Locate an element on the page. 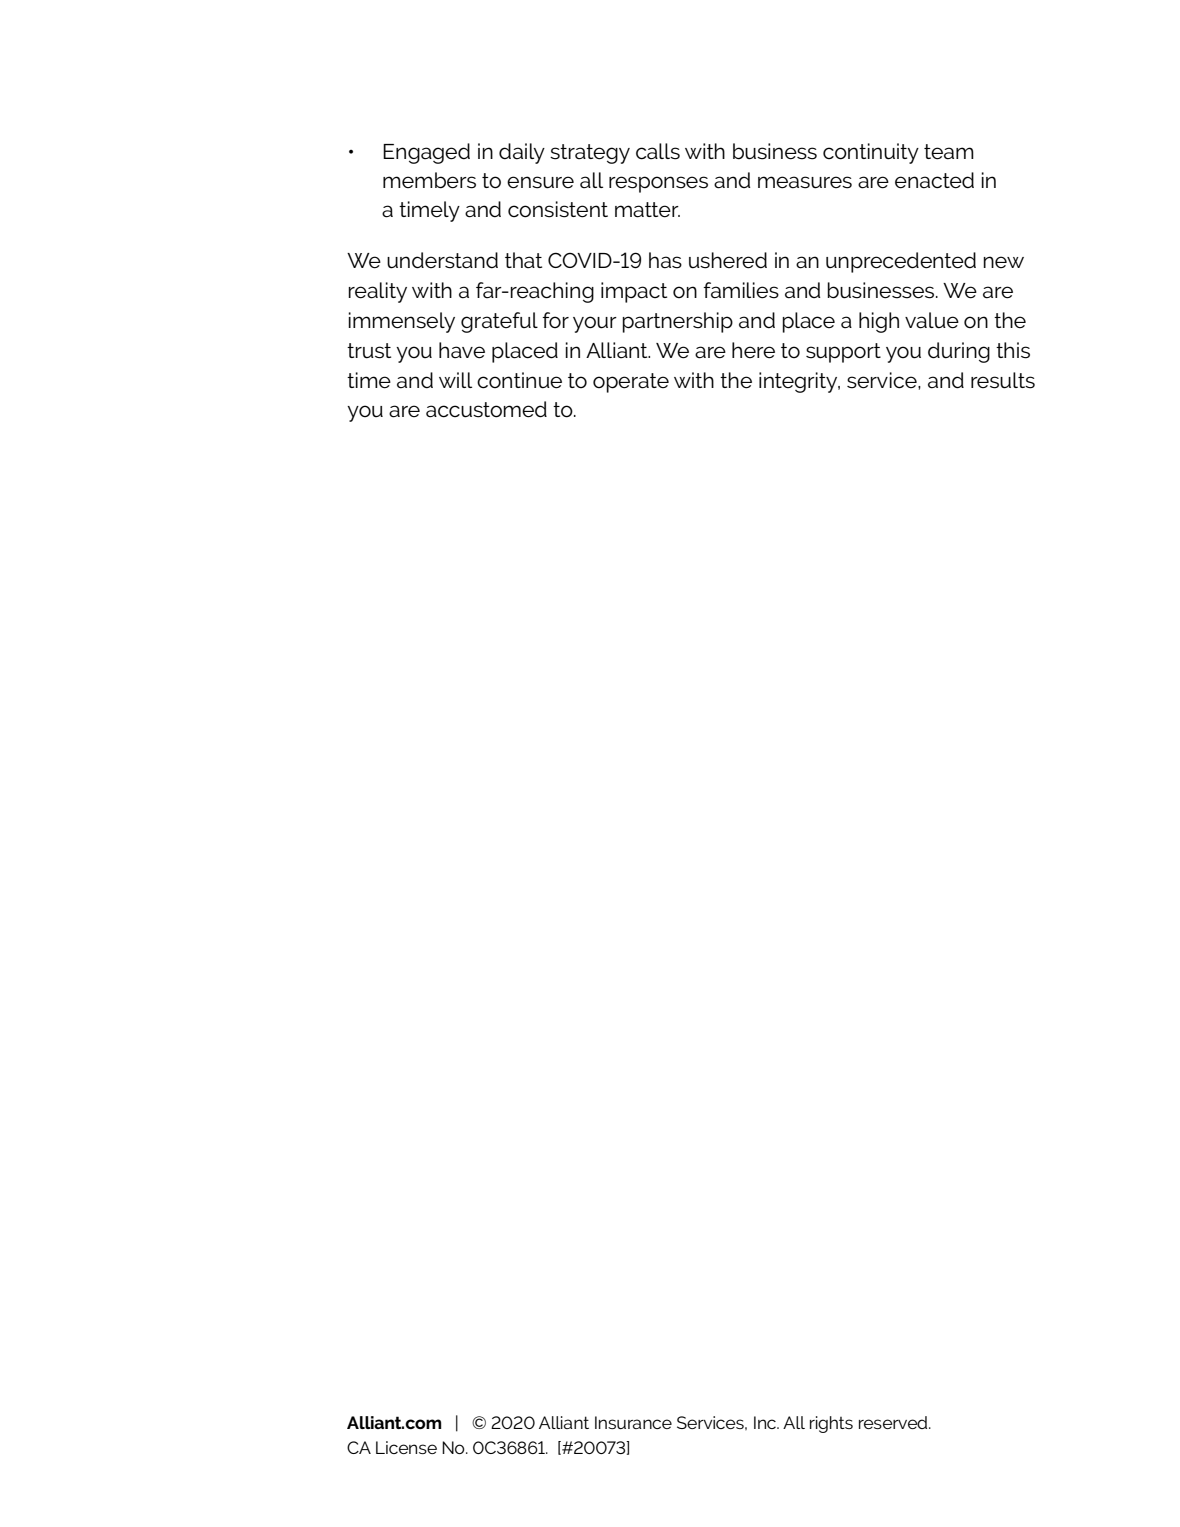 Image resolution: width=1180 pixels, height=1527 pixels. Insurance is located at coordinates (633, 1422).
